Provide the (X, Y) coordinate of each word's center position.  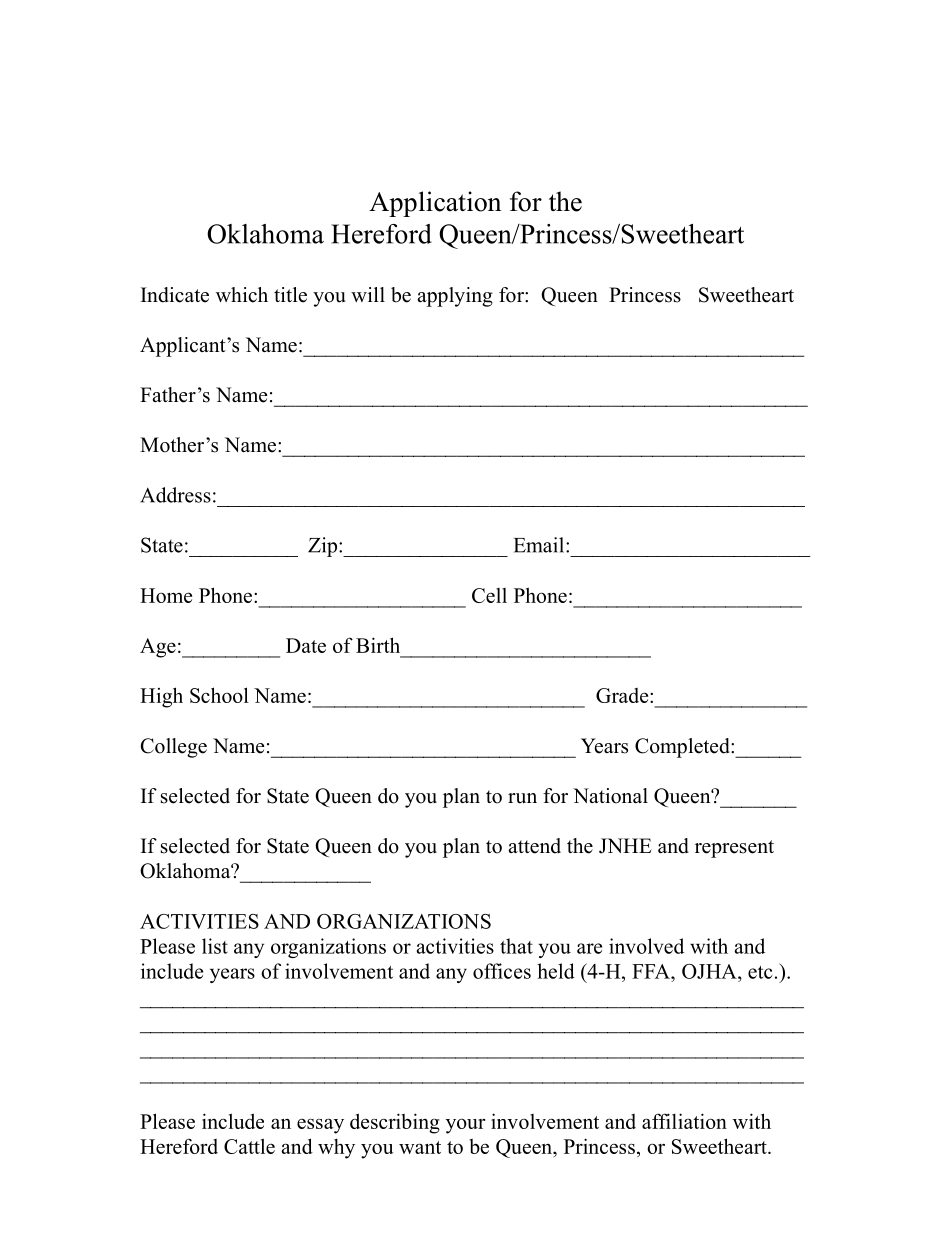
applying (455, 297)
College (174, 748)
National (610, 796)
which (242, 295)
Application (435, 204)
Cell (489, 595)
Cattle (249, 1146)
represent (734, 849)
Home (166, 595)
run (522, 798)
